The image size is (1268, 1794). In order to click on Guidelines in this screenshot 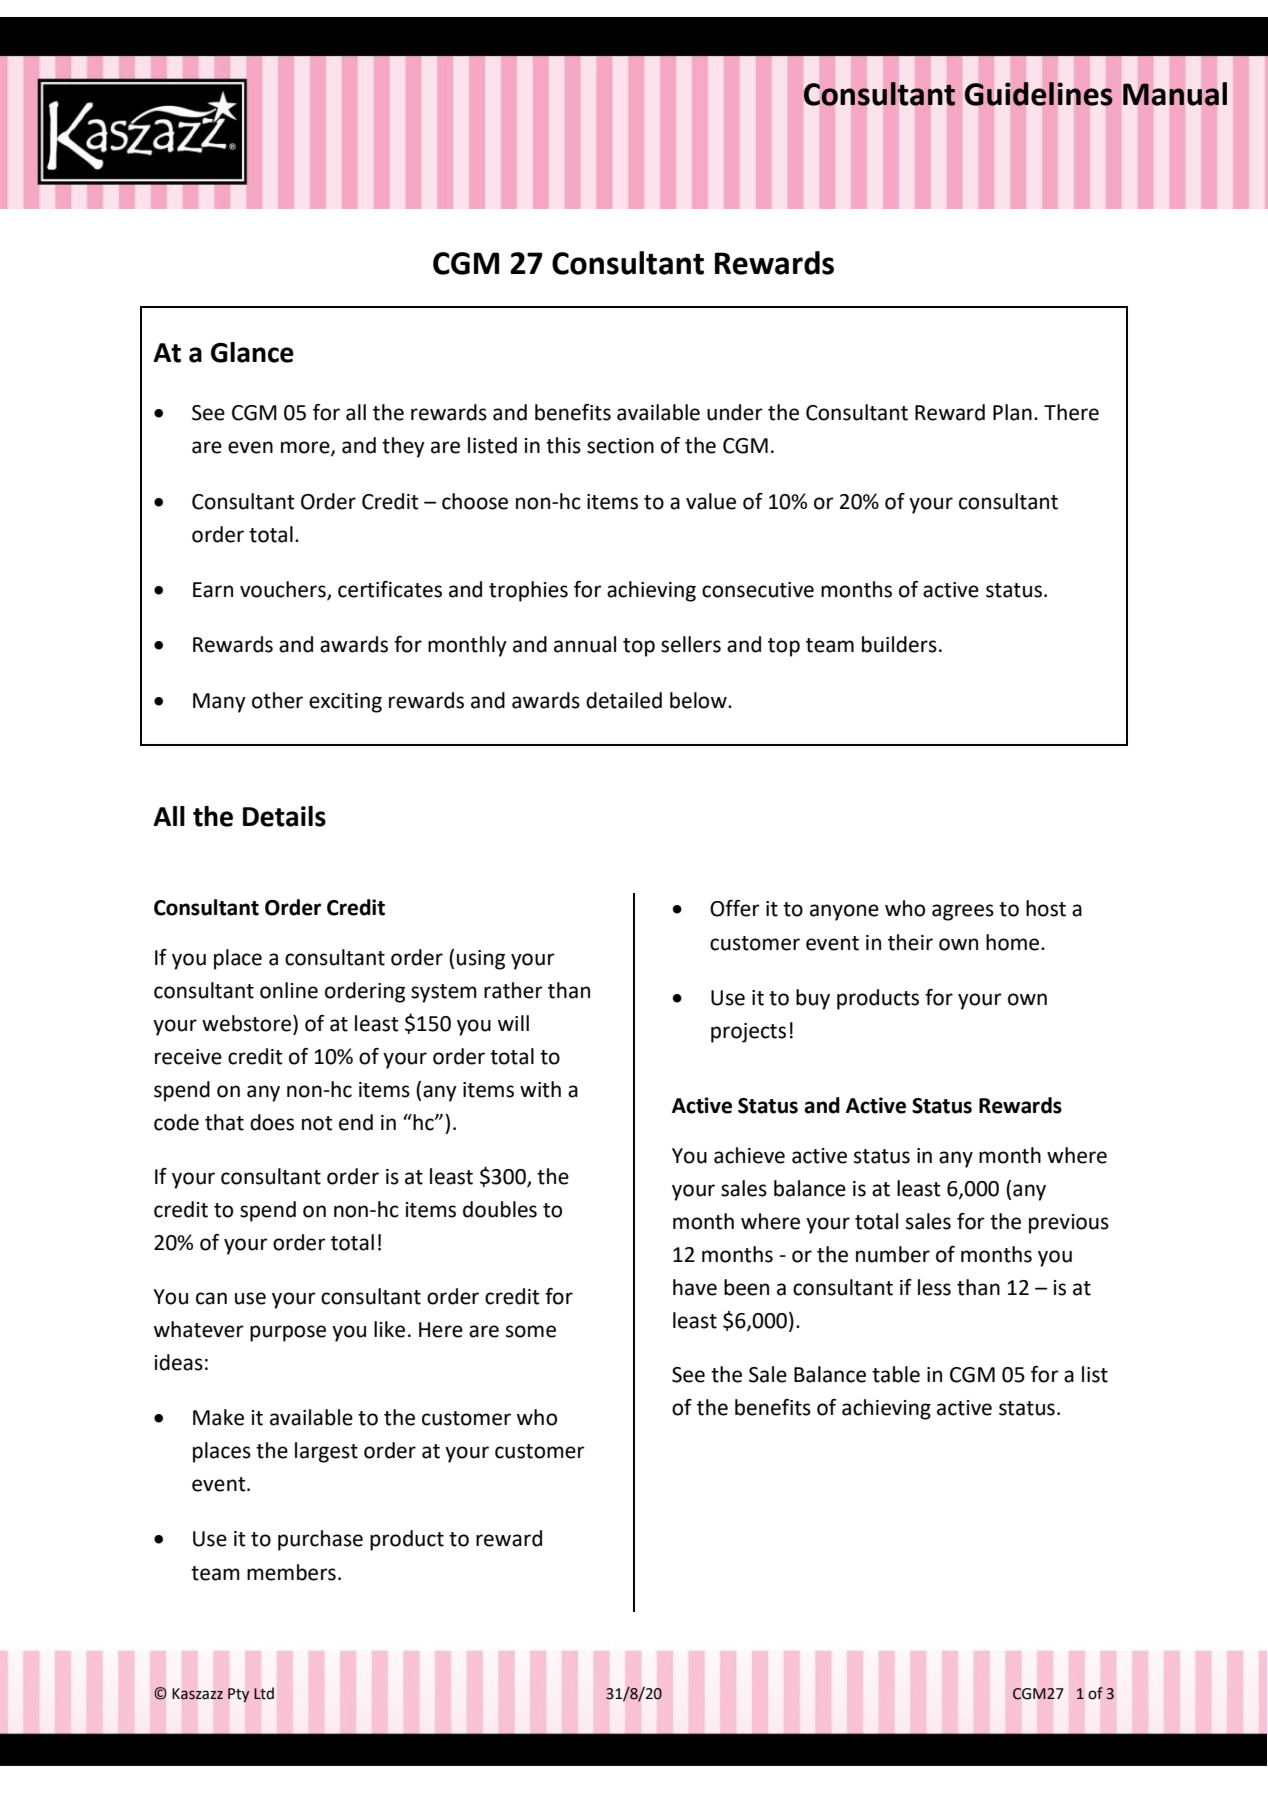, I will do `click(1039, 94)`.
